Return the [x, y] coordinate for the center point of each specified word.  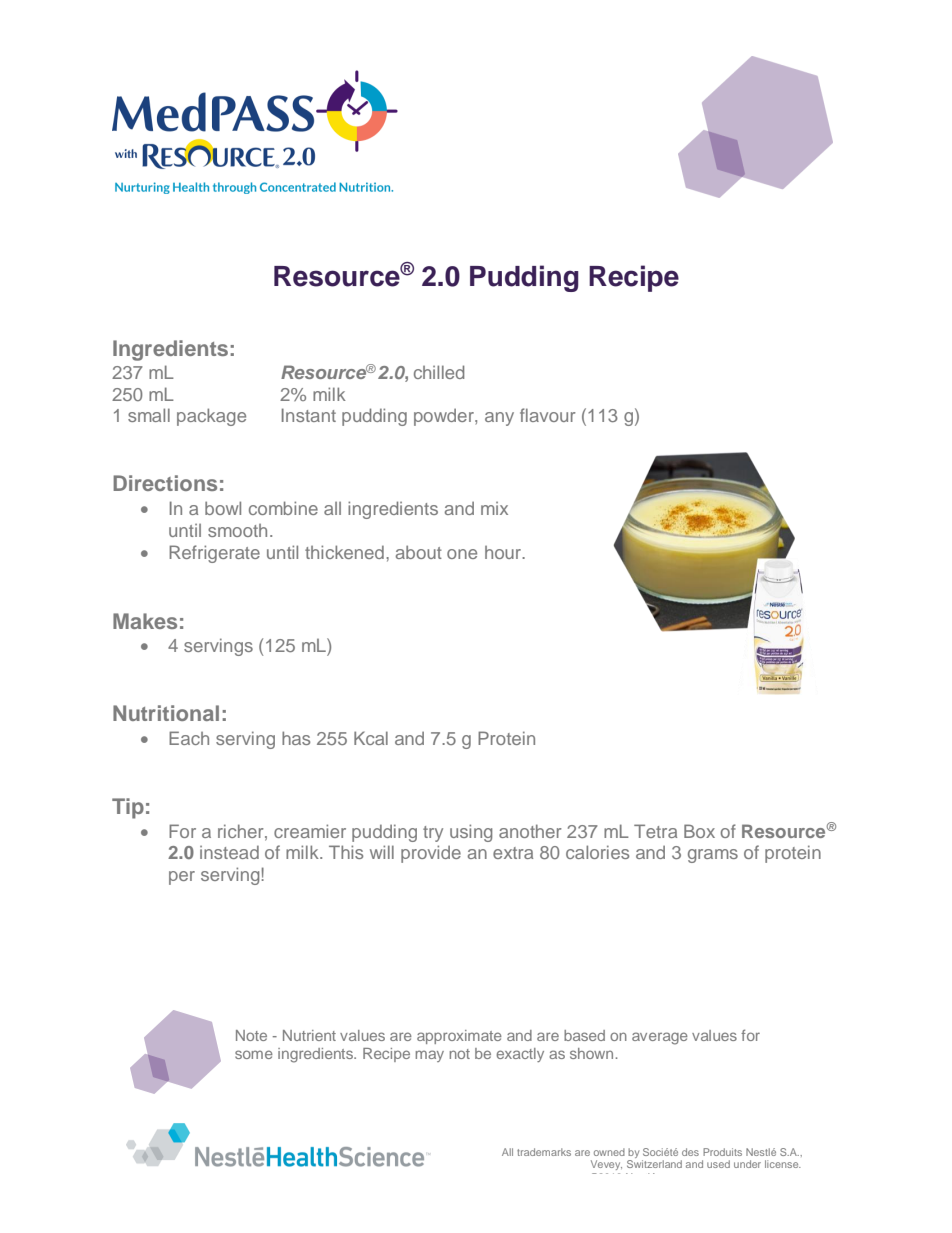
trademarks [544, 1152]
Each [189, 738]
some [254, 1054]
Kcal [371, 738]
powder [445, 417]
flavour [548, 415]
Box [699, 831]
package [211, 417]
